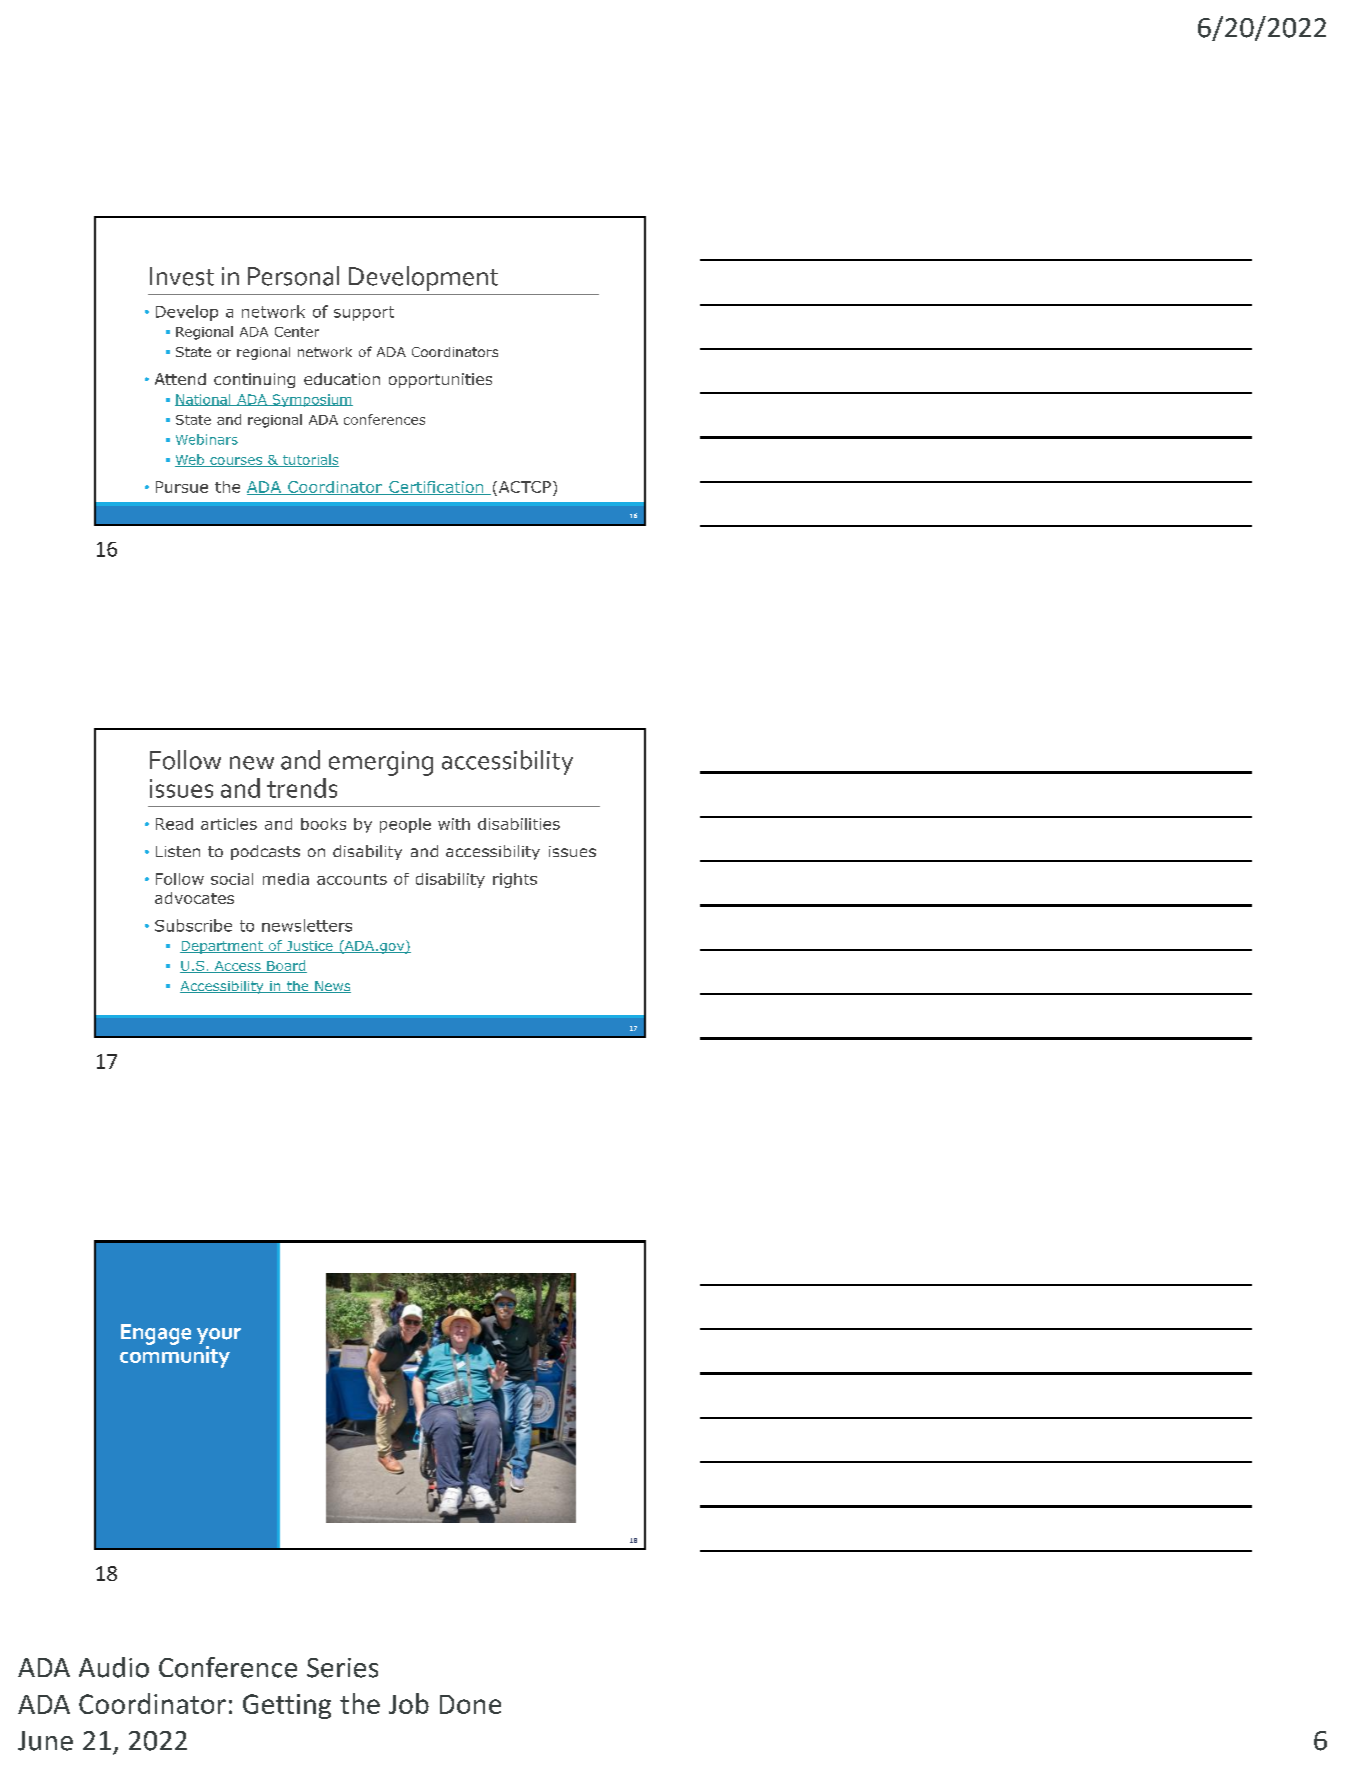 This image has height=1767, width=1346. I want to click on opportunities, so click(440, 380).
